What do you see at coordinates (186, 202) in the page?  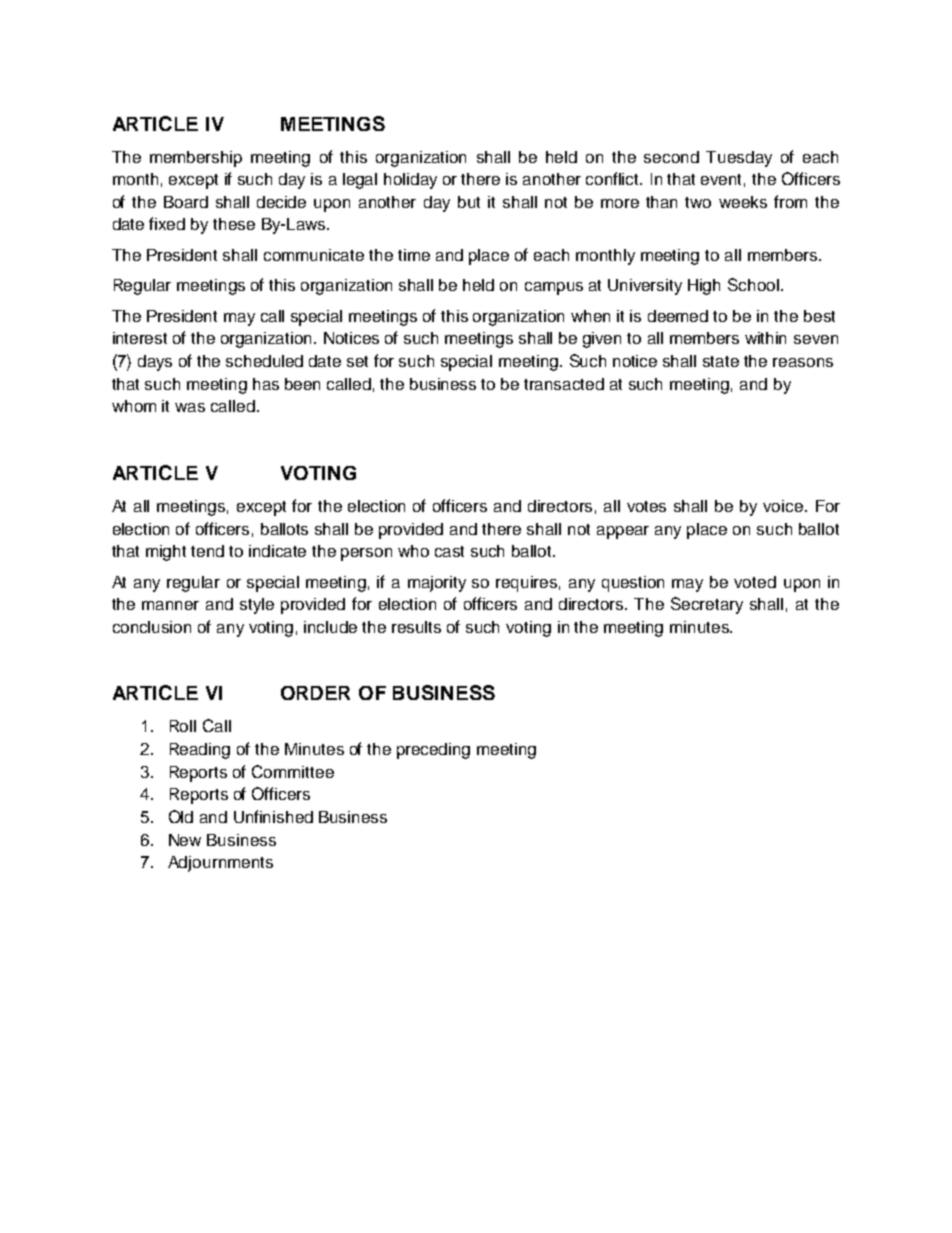 I see `Board` at bounding box center [186, 202].
